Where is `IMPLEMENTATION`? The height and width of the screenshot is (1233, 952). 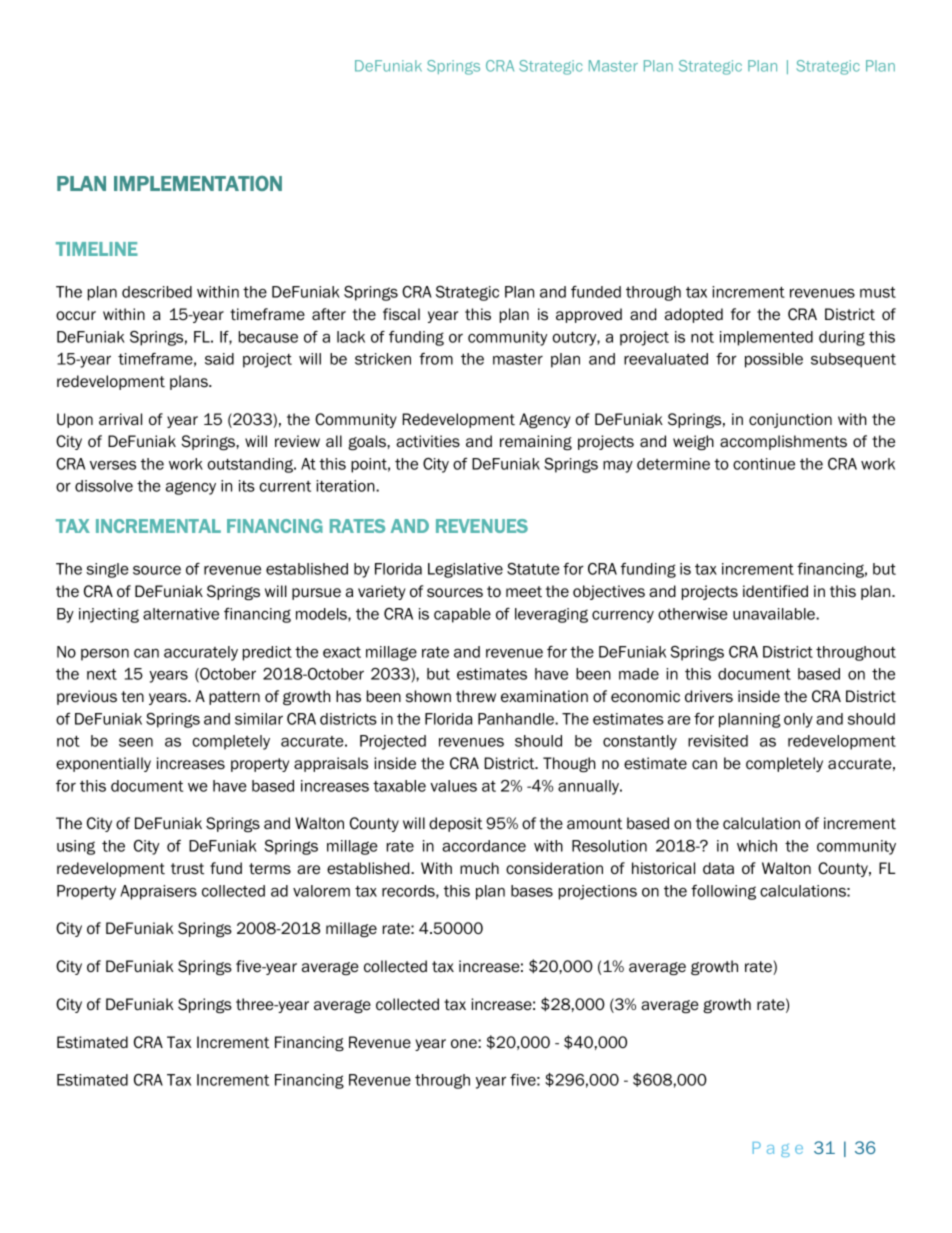 IMPLEMENTATION is located at coordinates (198, 183).
